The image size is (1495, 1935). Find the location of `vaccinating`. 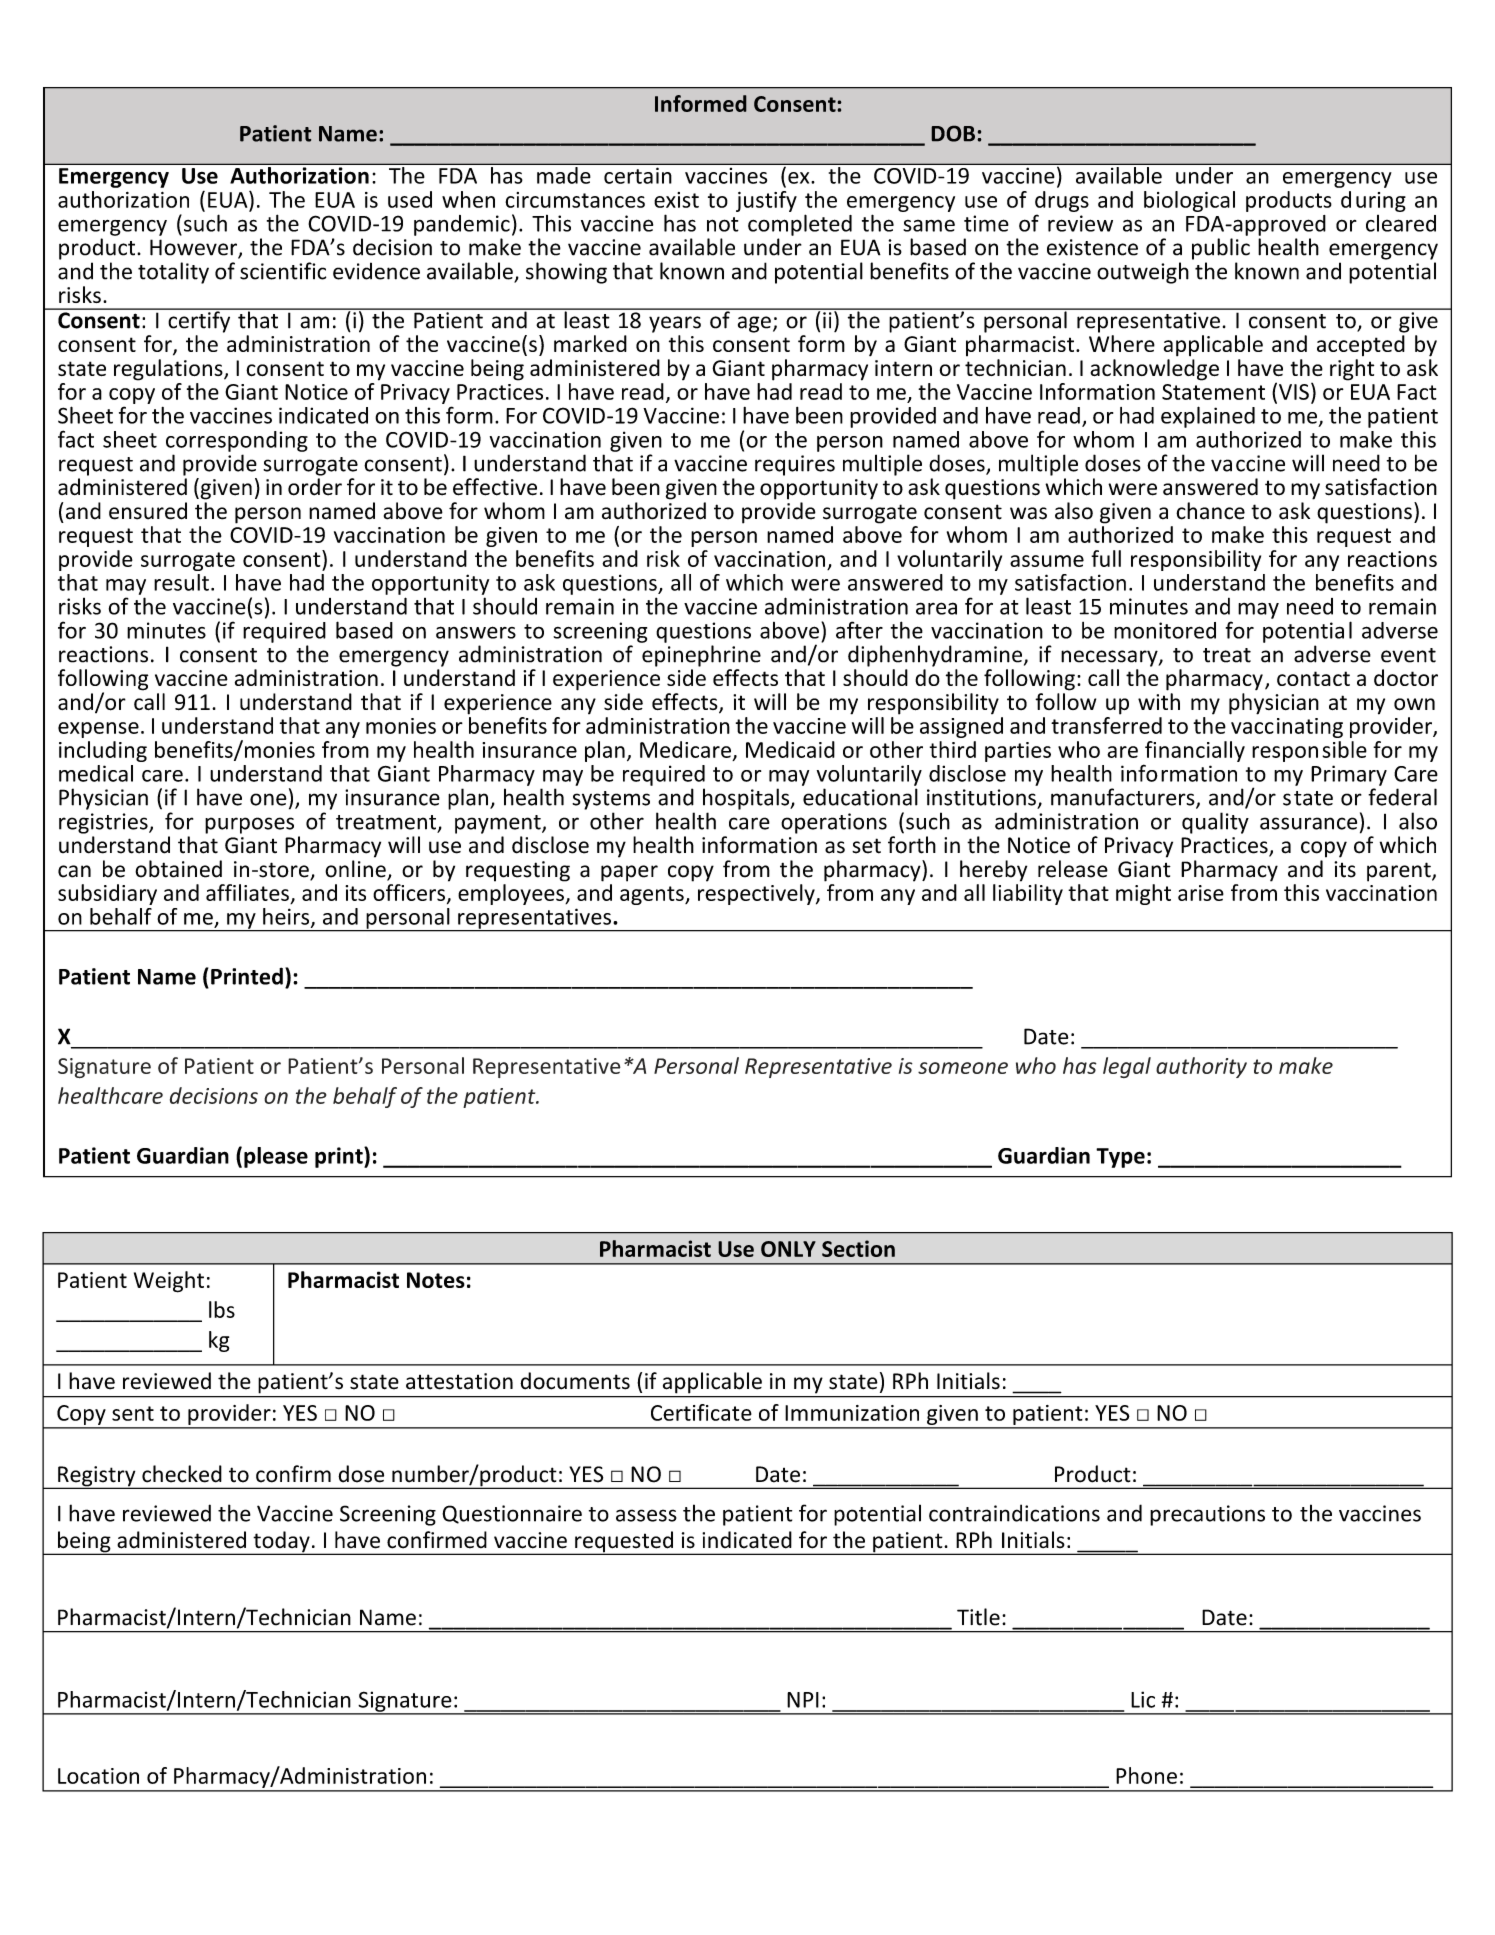

vaccinating is located at coordinates (1287, 728).
